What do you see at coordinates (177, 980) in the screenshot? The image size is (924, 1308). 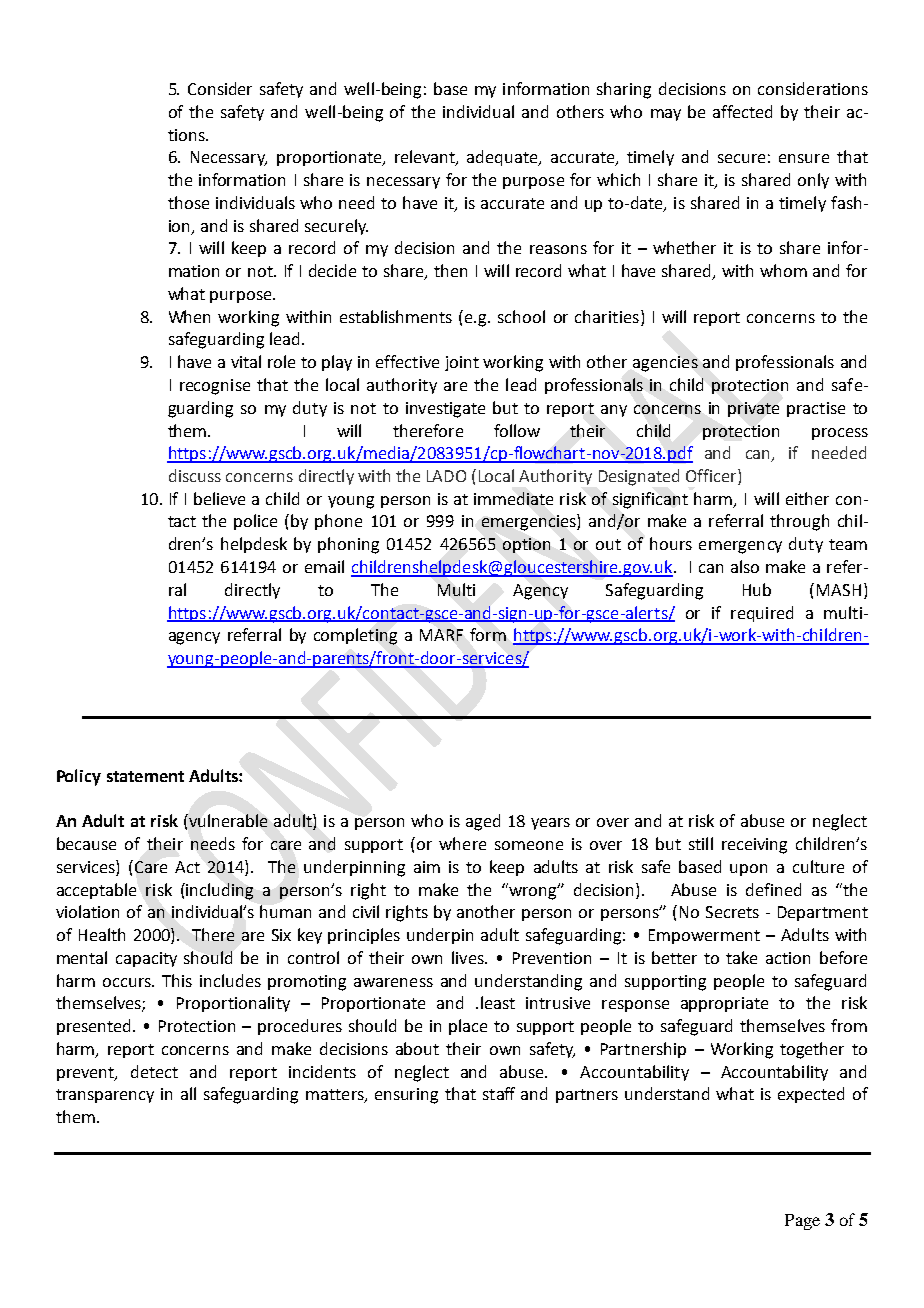 I see `This` at bounding box center [177, 980].
